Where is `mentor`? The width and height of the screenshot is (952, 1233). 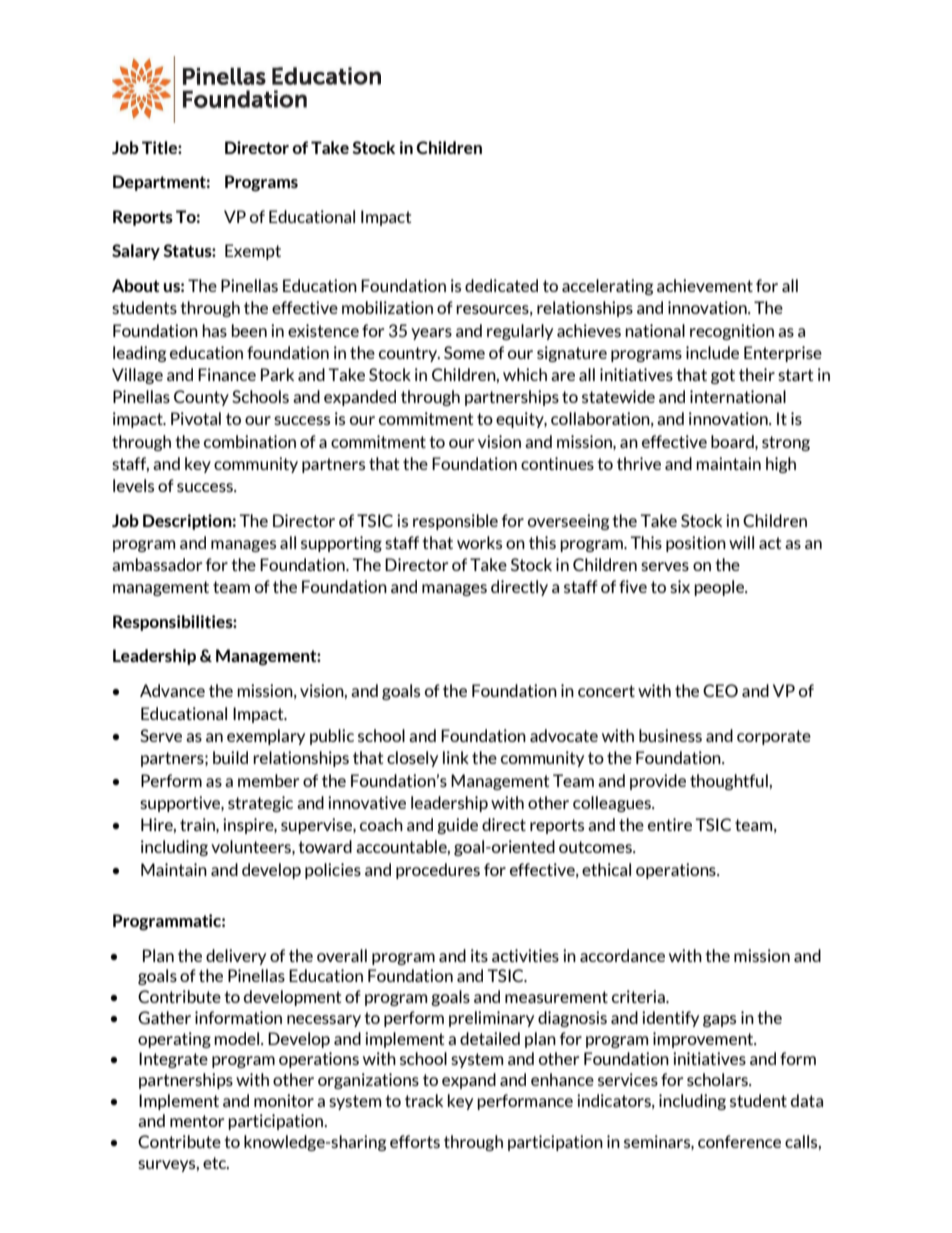
mentor is located at coordinates (197, 1121).
